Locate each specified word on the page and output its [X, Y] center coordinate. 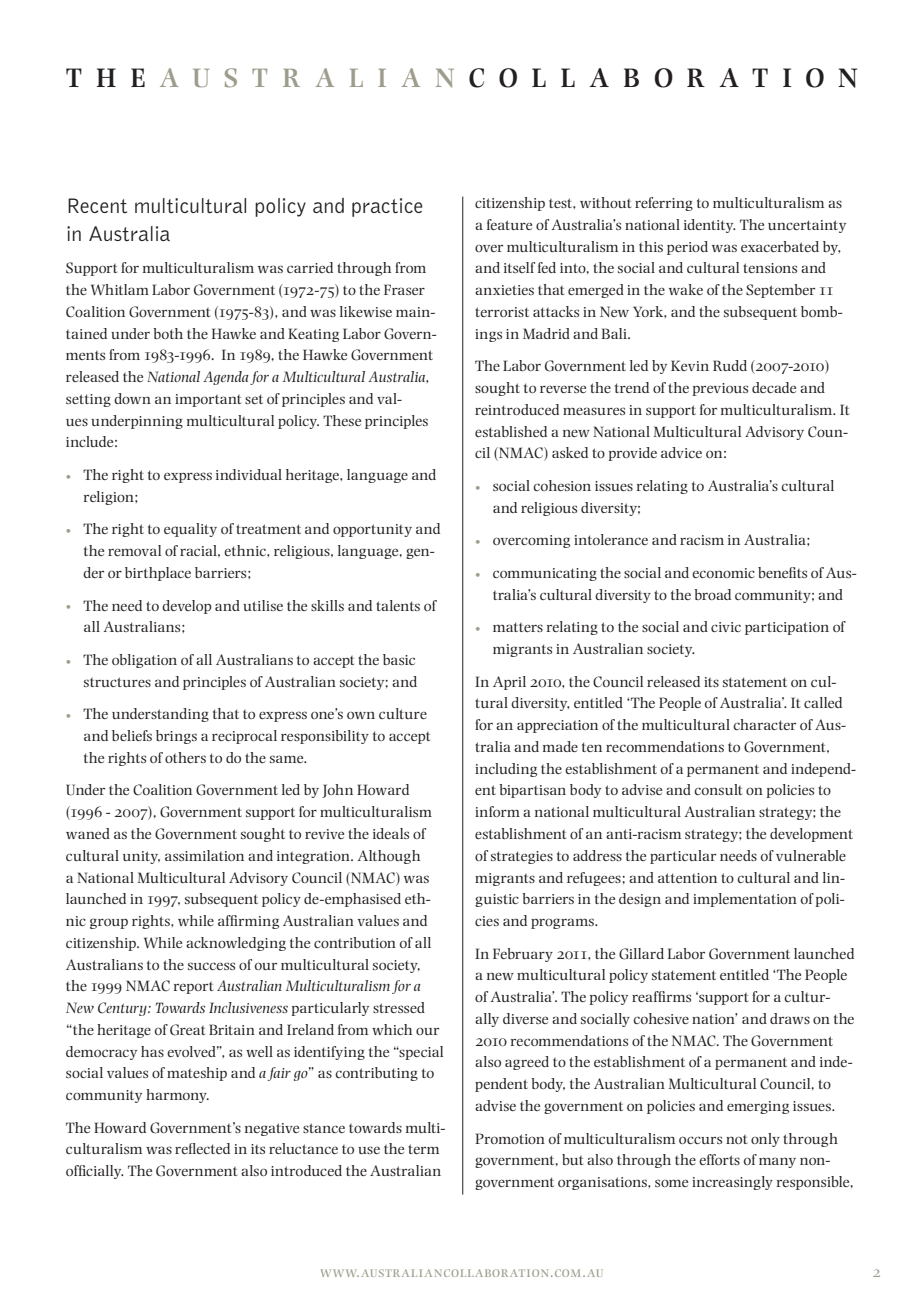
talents [398, 605]
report [193, 988]
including [506, 770]
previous [720, 389]
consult [718, 789]
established [511, 431]
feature [509, 224]
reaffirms [661, 996]
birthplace [158, 574]
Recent [97, 205]
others [185, 757]
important [208, 400]
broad [712, 594]
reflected [202, 1148]
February [523, 955]
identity [710, 226]
